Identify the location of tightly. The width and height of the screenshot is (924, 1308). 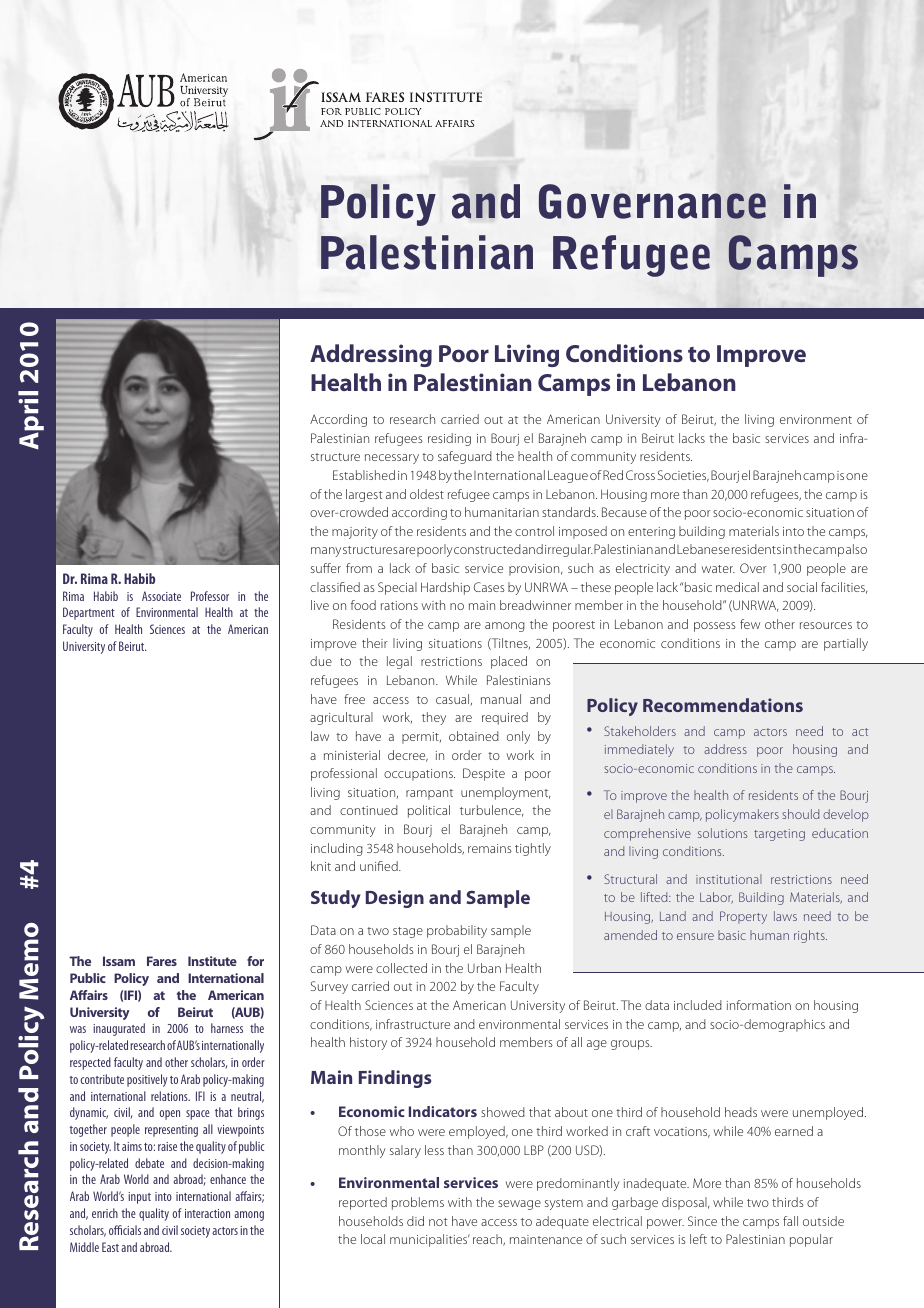
(533, 849).
